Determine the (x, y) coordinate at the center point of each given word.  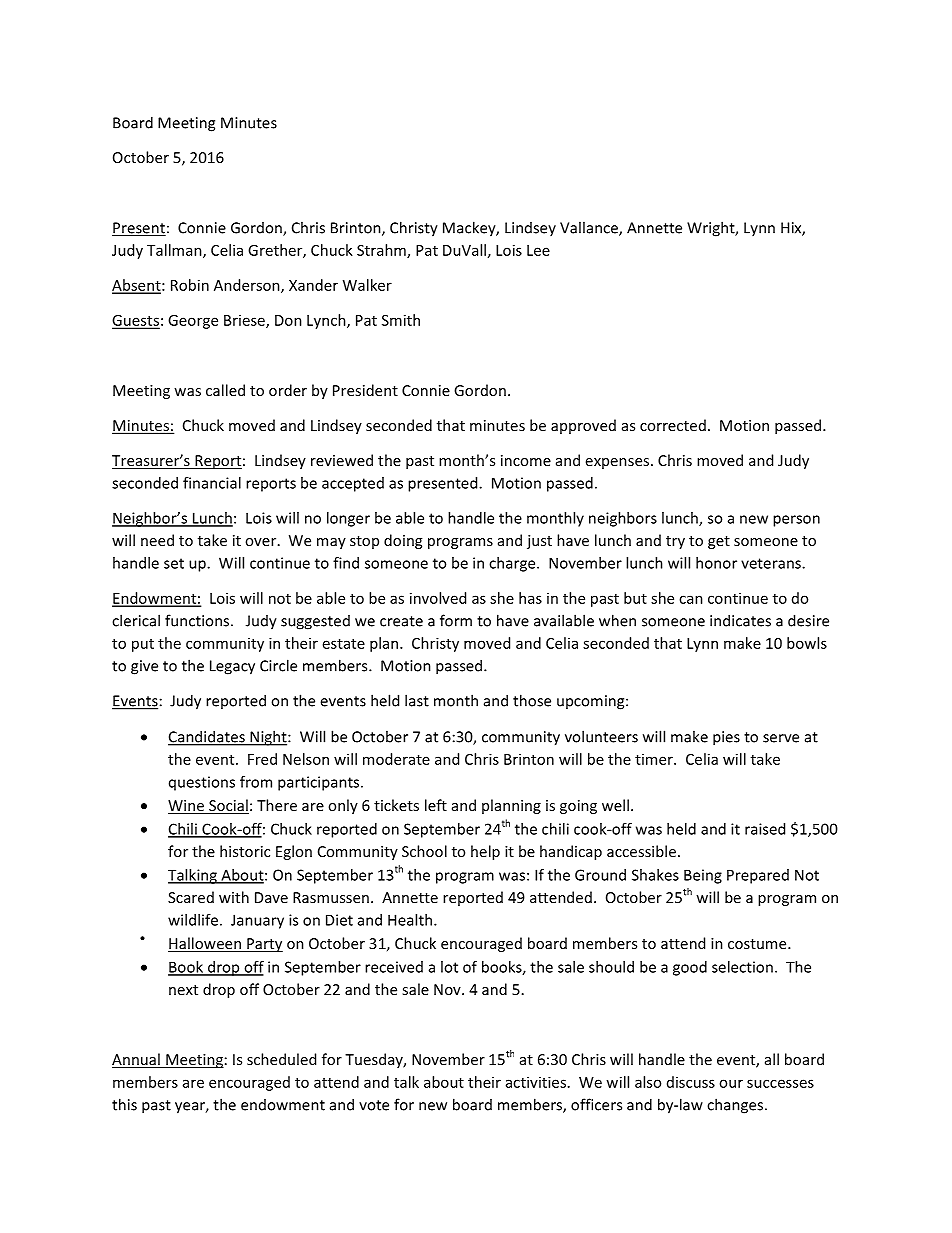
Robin (190, 285)
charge (513, 564)
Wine (187, 807)
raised (765, 829)
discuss (691, 1082)
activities (536, 1082)
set (174, 563)
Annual (137, 1060)
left (436, 805)
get (719, 542)
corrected (673, 425)
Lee (538, 250)
